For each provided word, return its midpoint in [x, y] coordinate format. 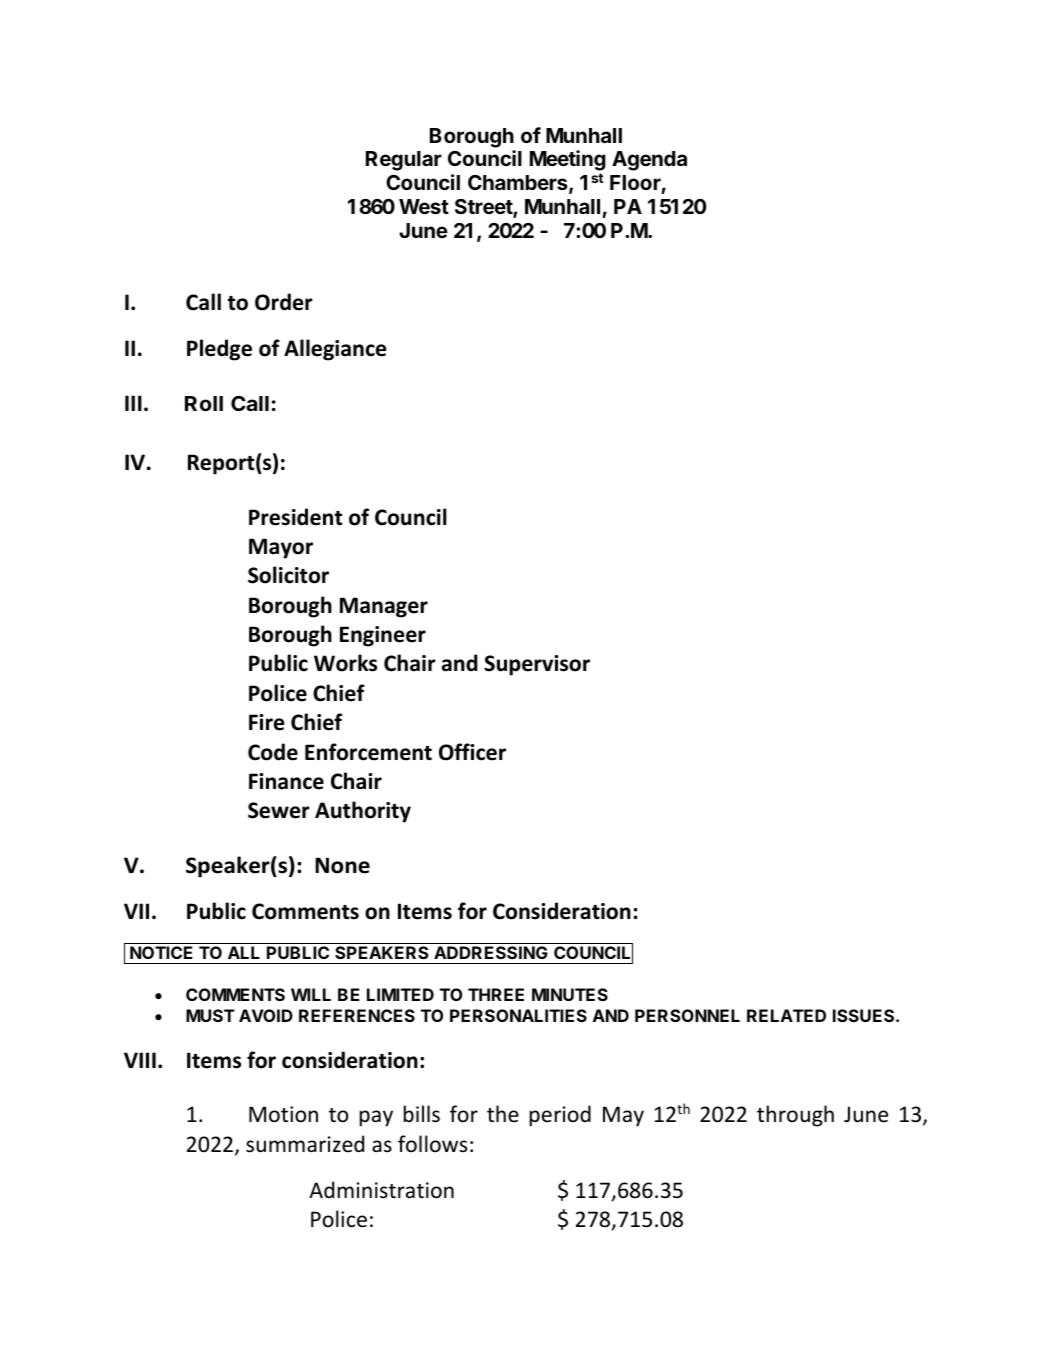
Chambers [519, 184]
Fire [267, 722]
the [503, 1113]
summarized [305, 1144]
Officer [472, 752]
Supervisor [537, 665]
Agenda [649, 161]
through [795, 1116]
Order [284, 302]
